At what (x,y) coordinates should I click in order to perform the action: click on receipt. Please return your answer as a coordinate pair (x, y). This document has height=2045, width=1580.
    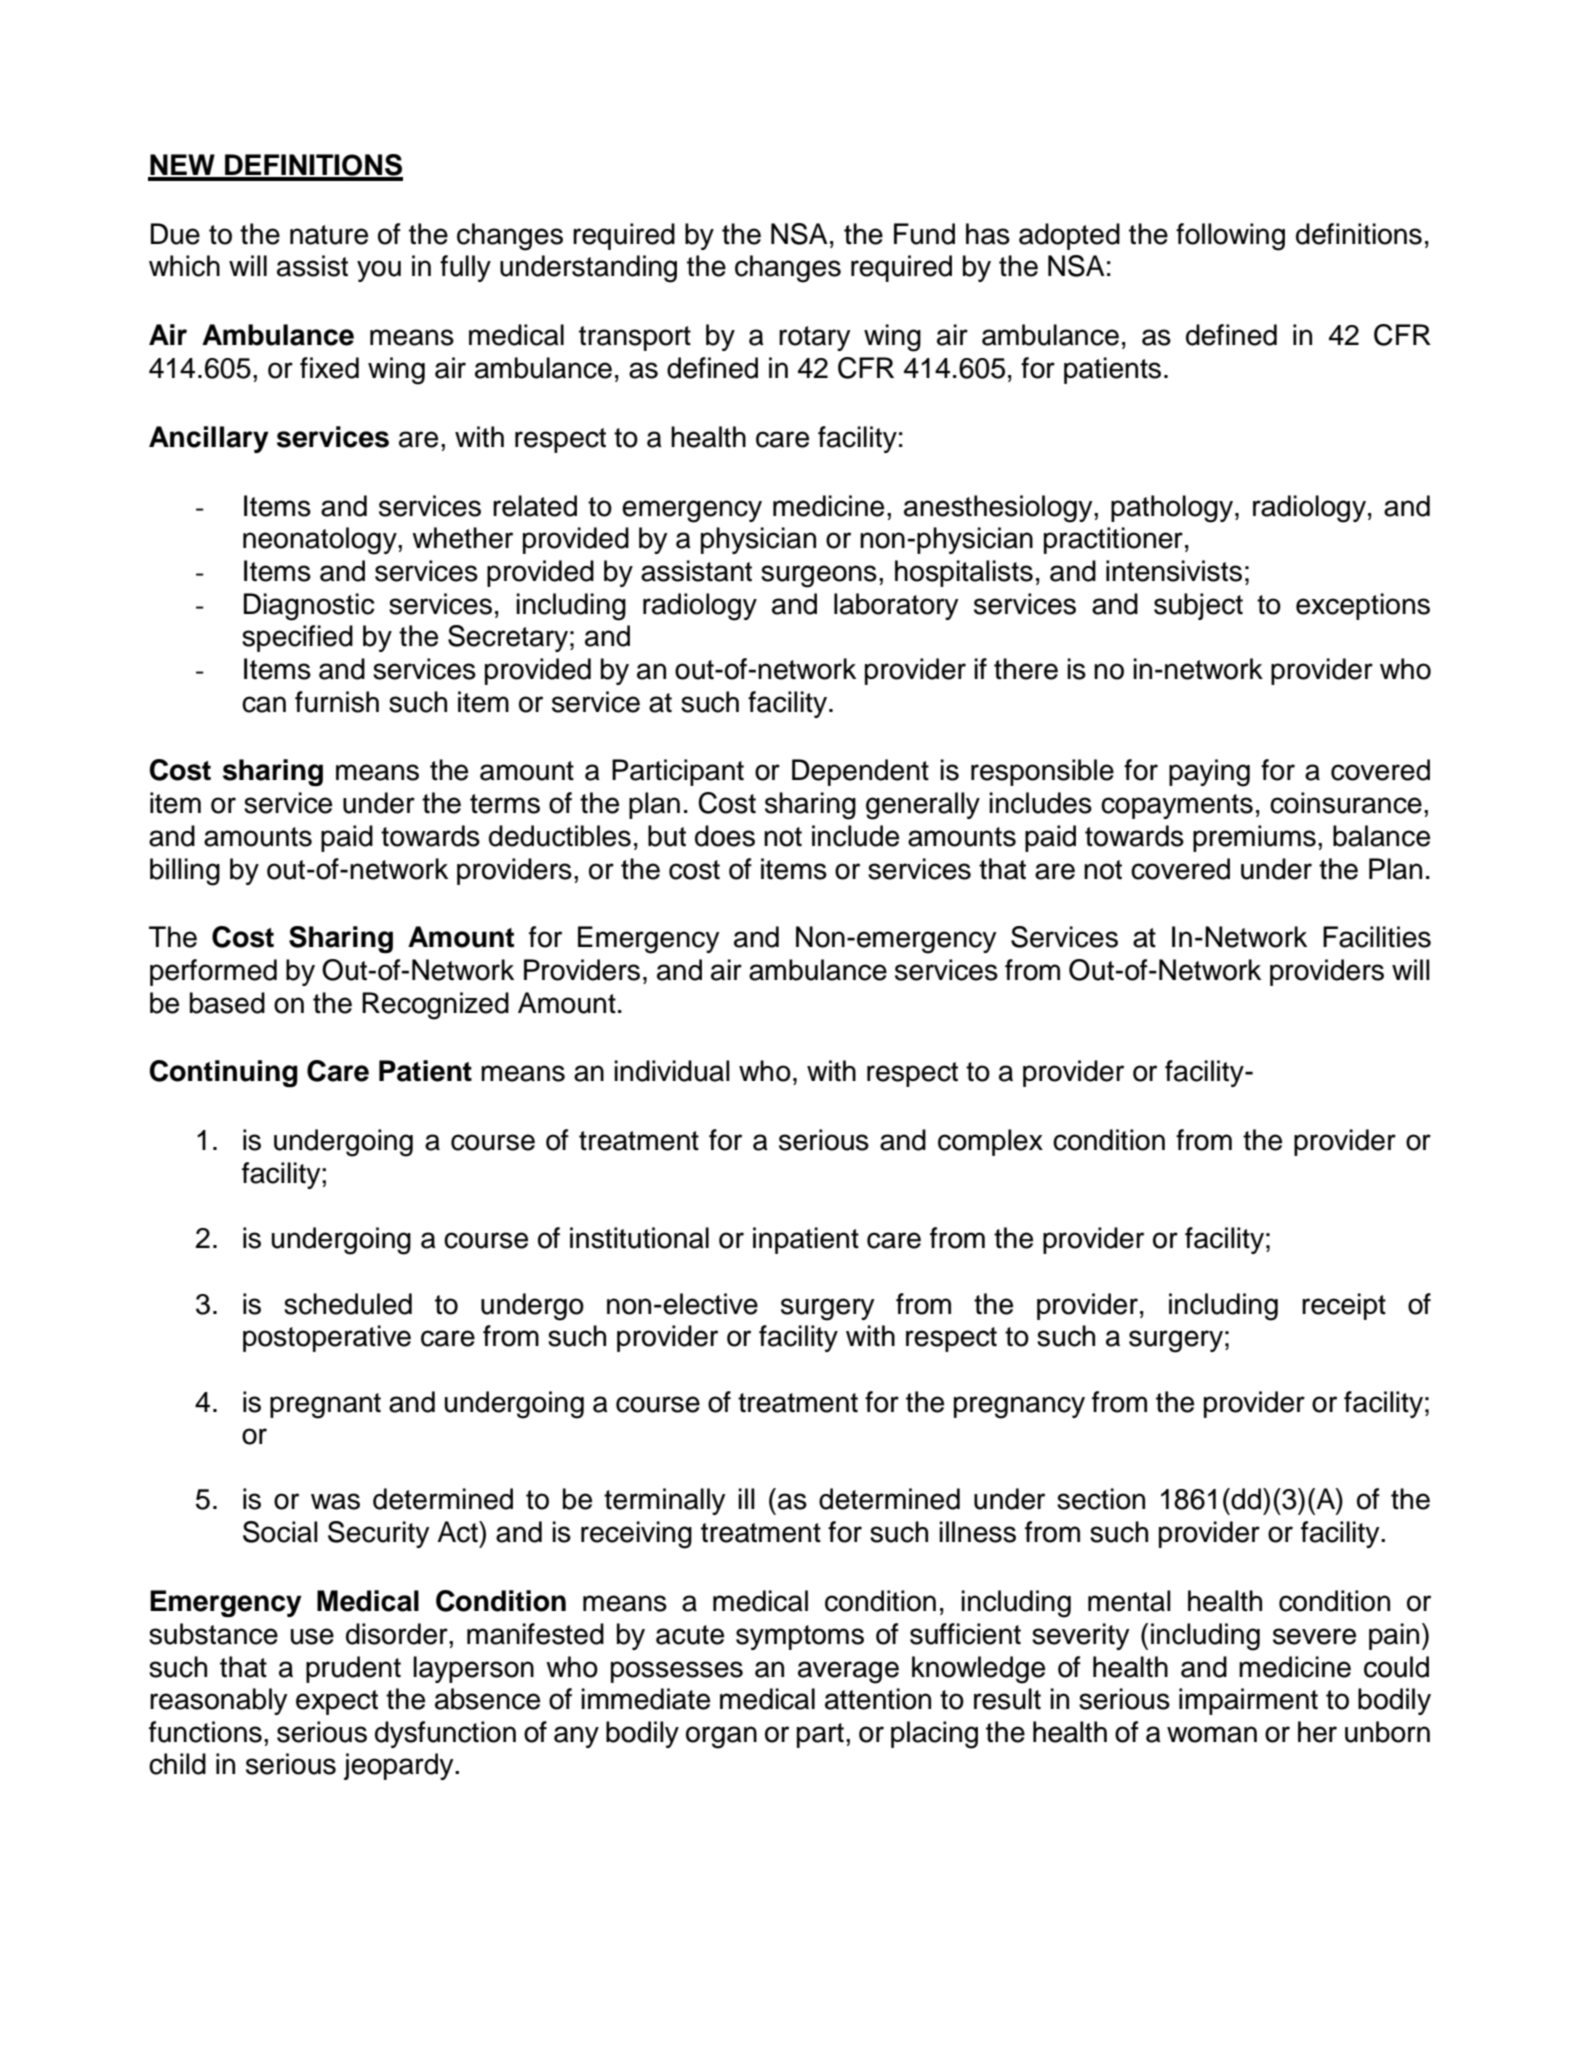
    Looking at the image, I should click on (1344, 1306).
